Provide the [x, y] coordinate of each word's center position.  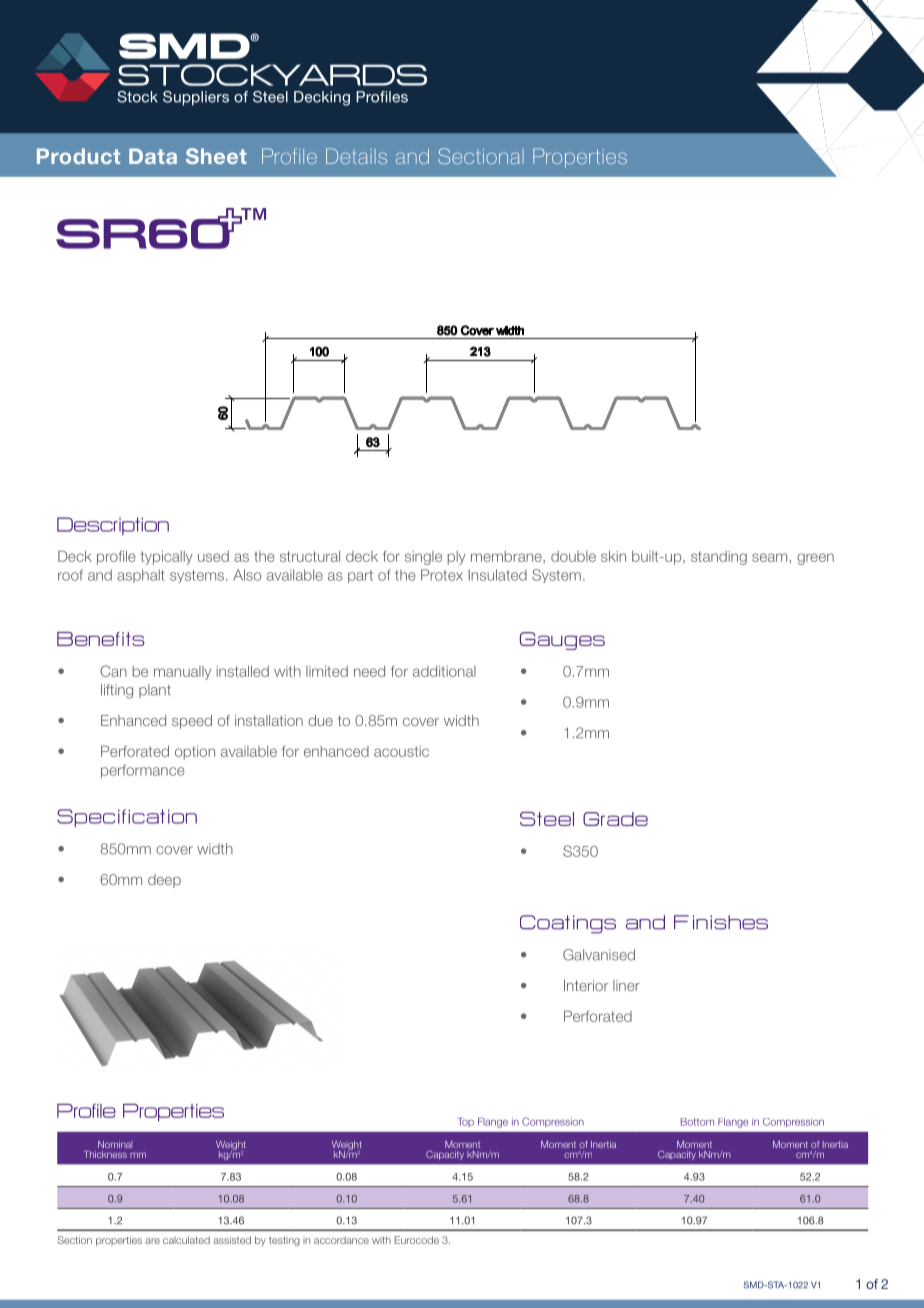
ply [457, 558]
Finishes [721, 922]
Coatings [568, 924]
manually [182, 673]
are [152, 1241]
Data [153, 156]
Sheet [216, 156]
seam [769, 557]
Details [356, 156]
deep [164, 881]
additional [444, 671]
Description [113, 526]
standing [719, 558]
